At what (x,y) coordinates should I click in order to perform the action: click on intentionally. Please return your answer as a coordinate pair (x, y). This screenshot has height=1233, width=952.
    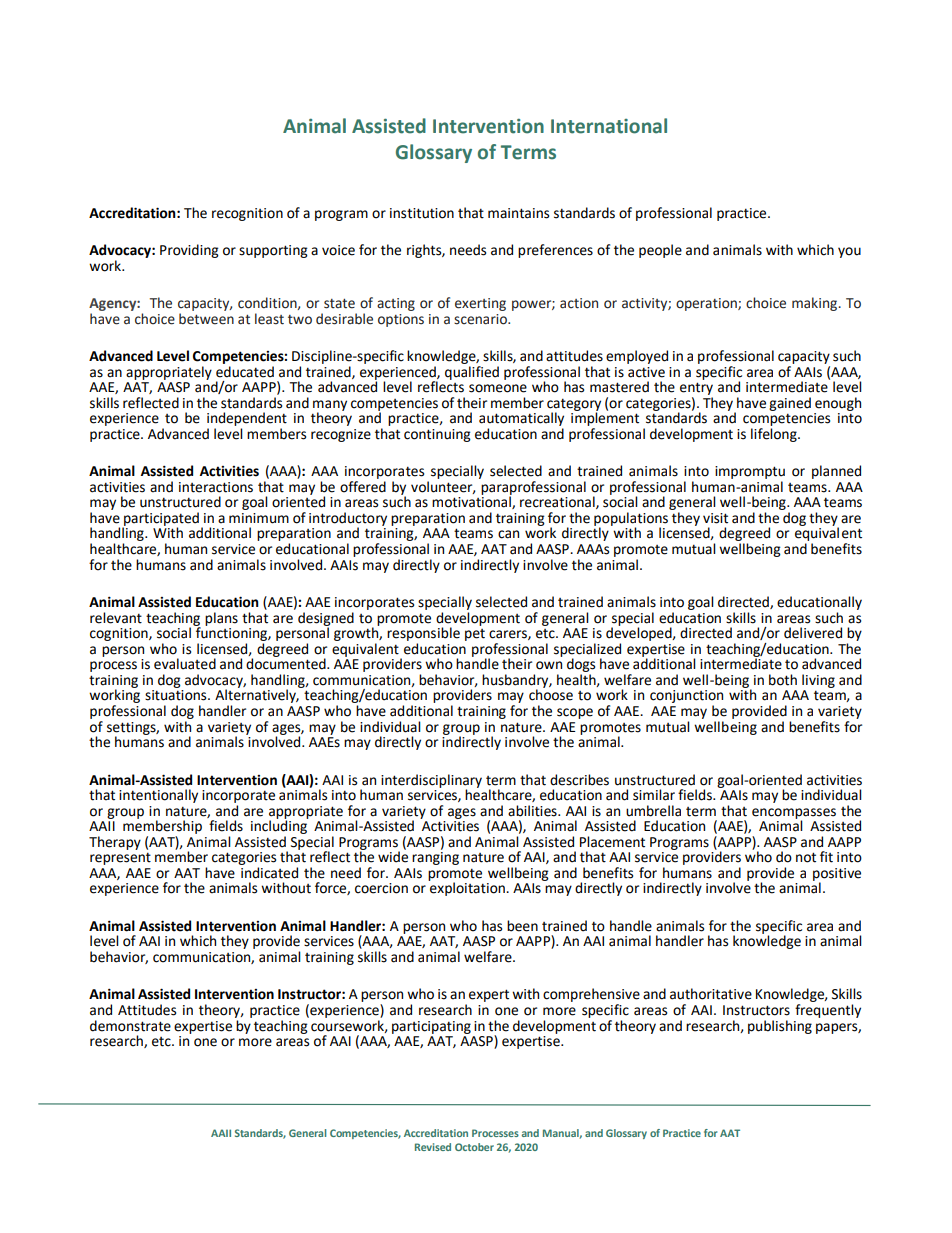
    Looking at the image, I should click on (158, 796).
